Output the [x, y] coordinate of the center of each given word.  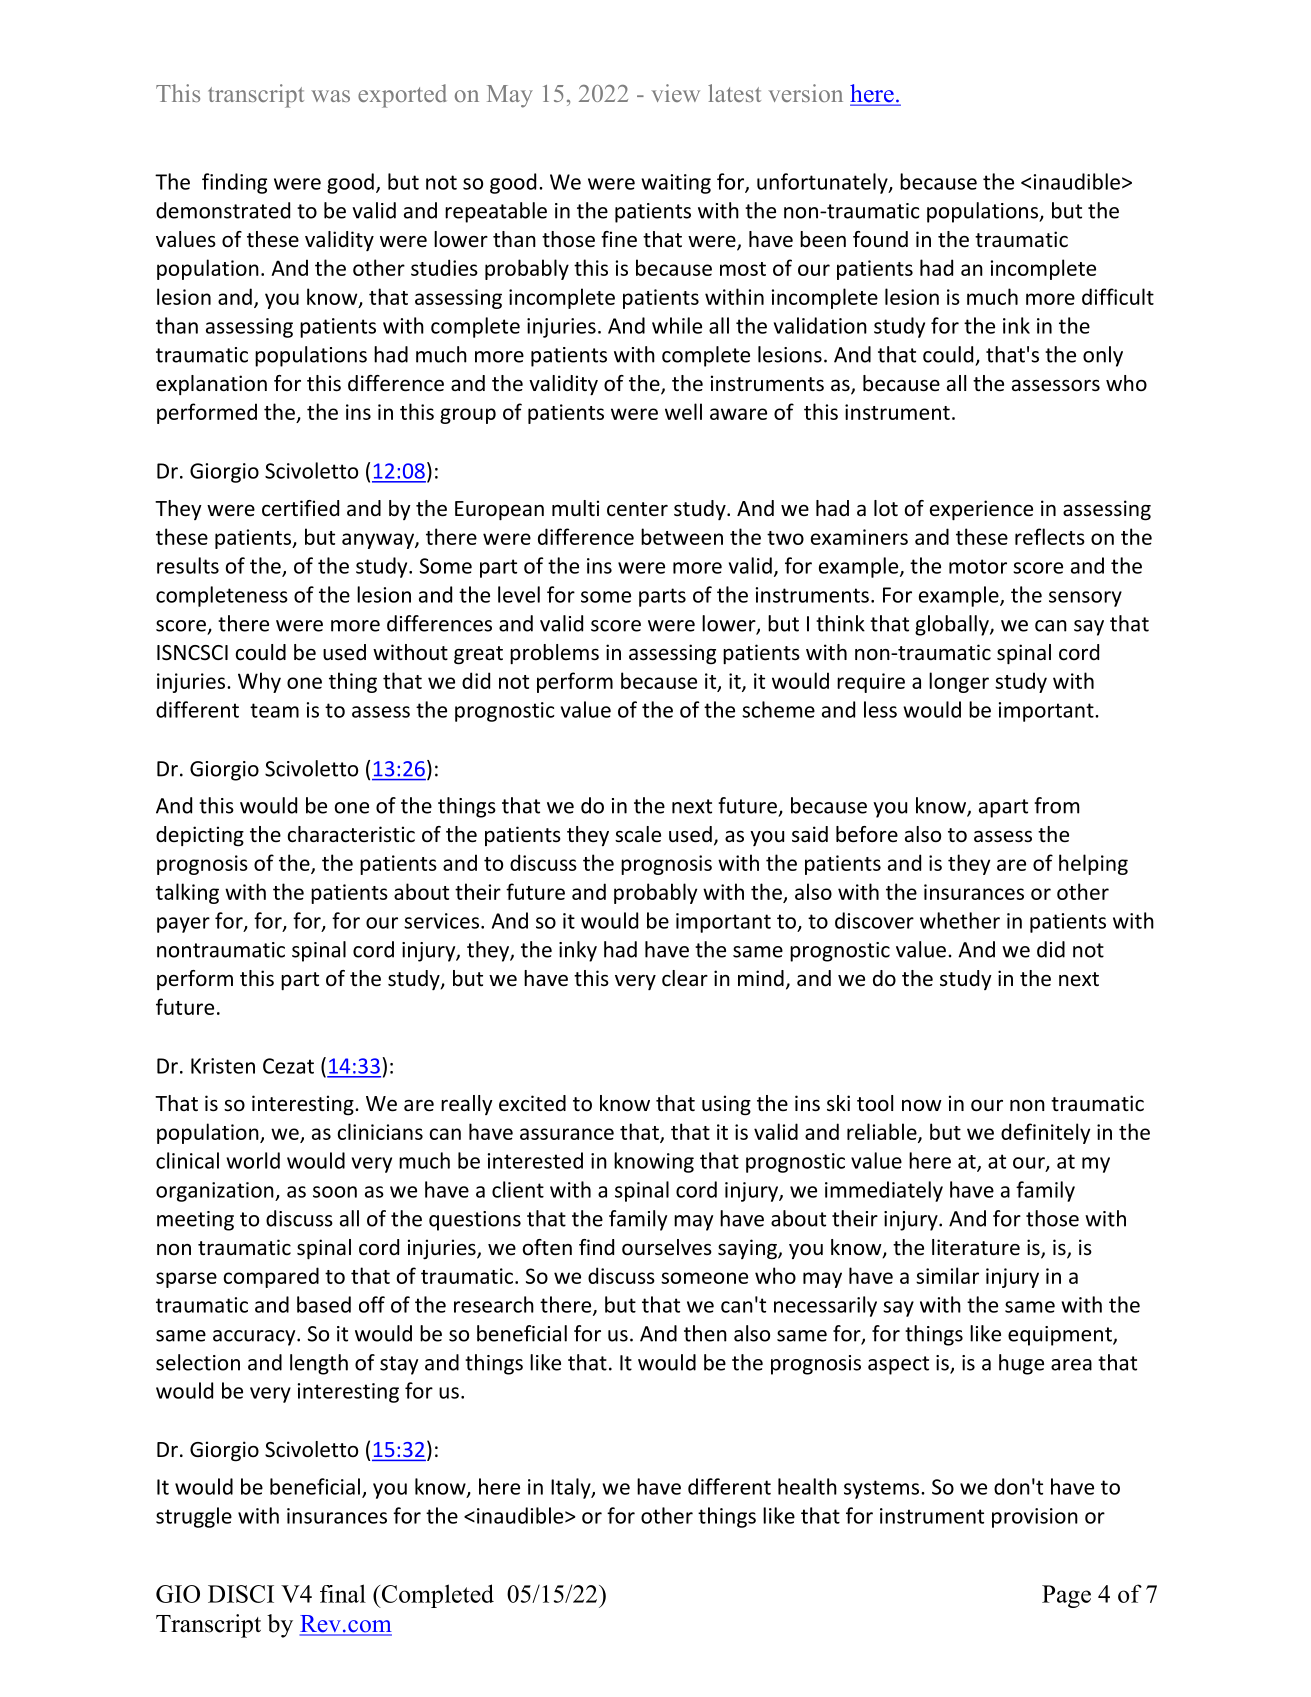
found [880, 239]
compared [271, 1277]
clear [685, 978]
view [675, 93]
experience [981, 510]
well [683, 411]
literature [976, 1247]
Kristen [223, 1066]
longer [959, 682]
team [274, 710]
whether [960, 920]
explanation [211, 385]
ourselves [667, 1247]
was [330, 96]
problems [554, 654]
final [343, 1593]
